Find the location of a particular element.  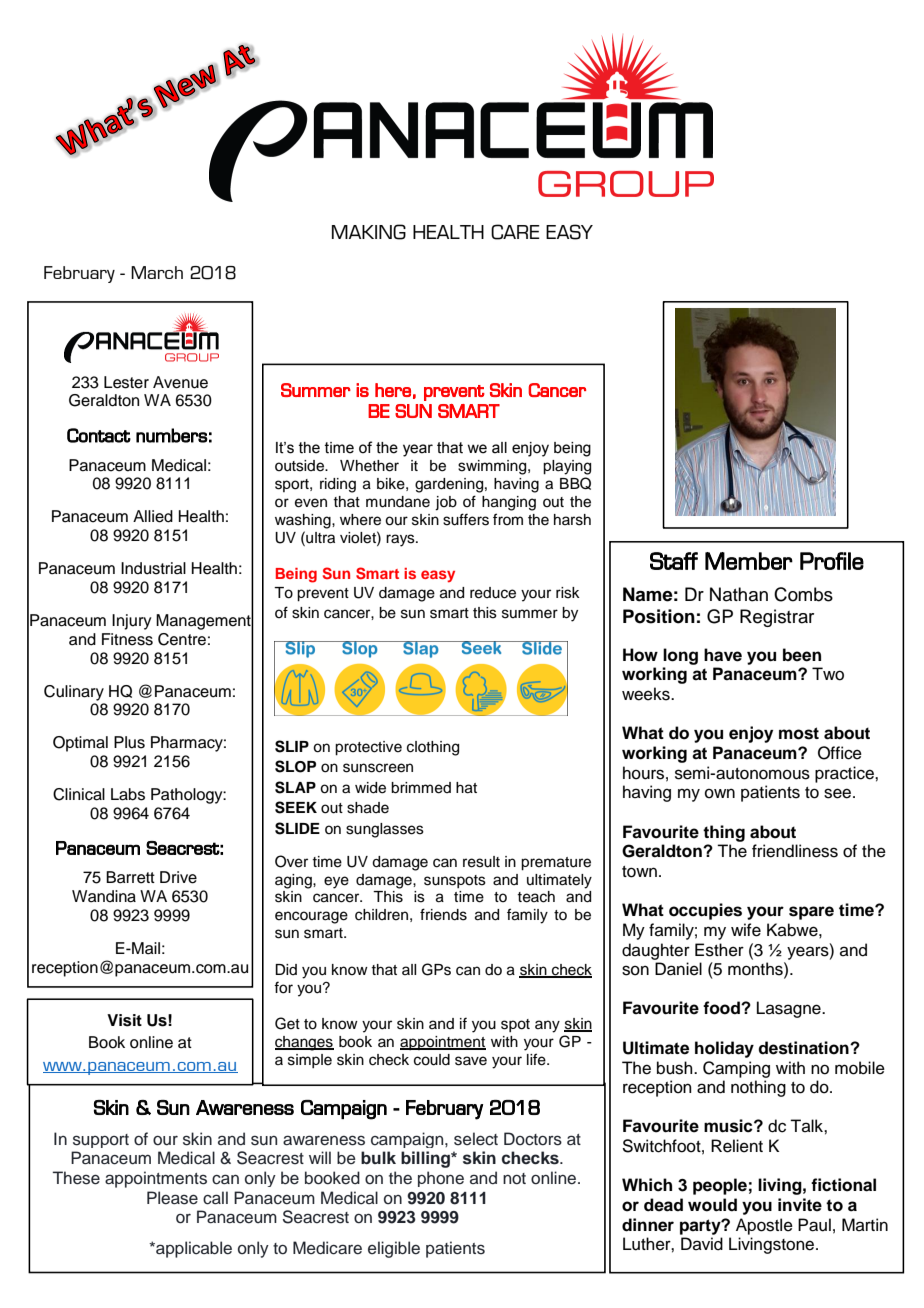

reduce is located at coordinates (493, 593).
